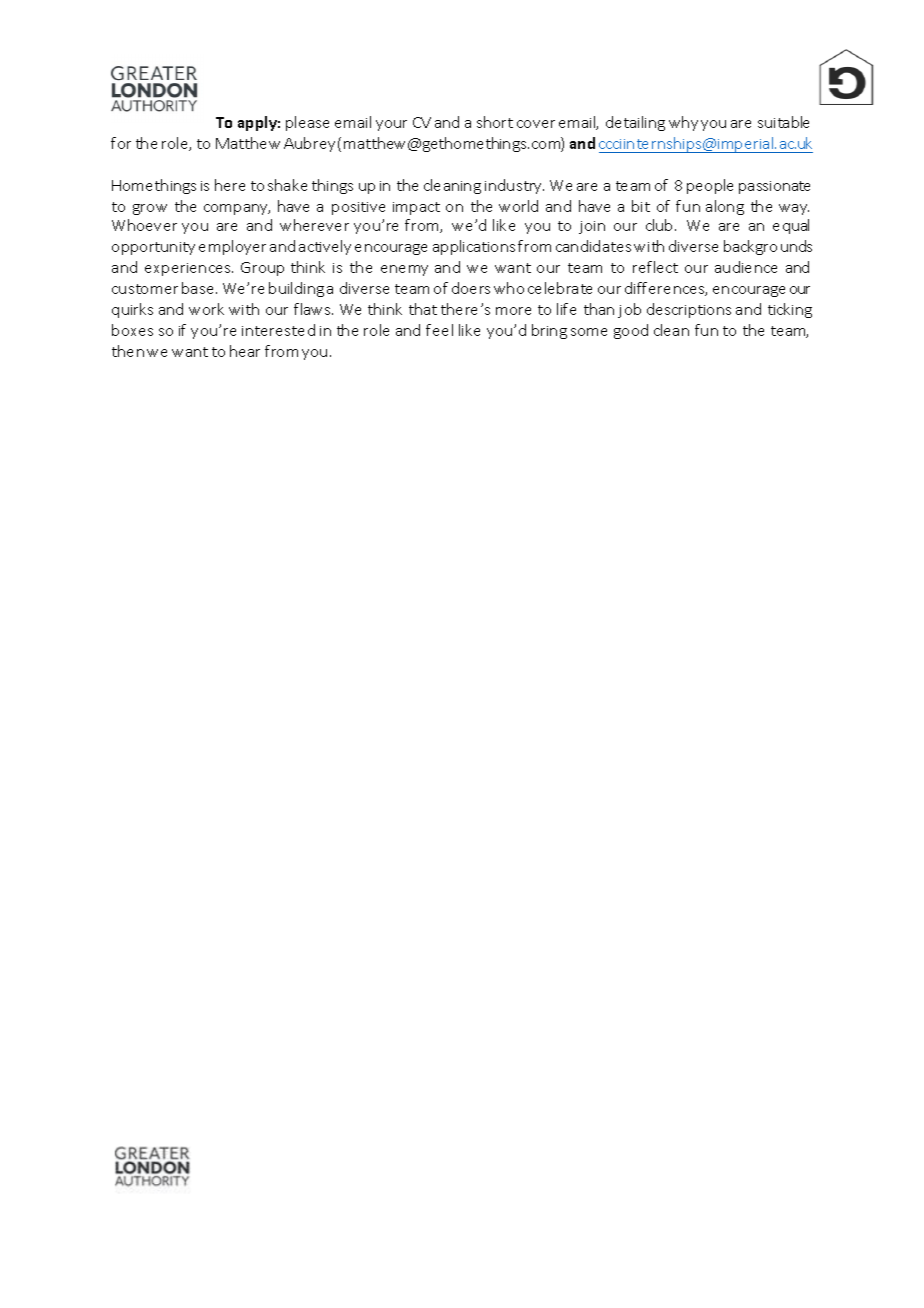  What do you see at coordinates (189, 269) in the image?
I see `experiences` at bounding box center [189, 269].
